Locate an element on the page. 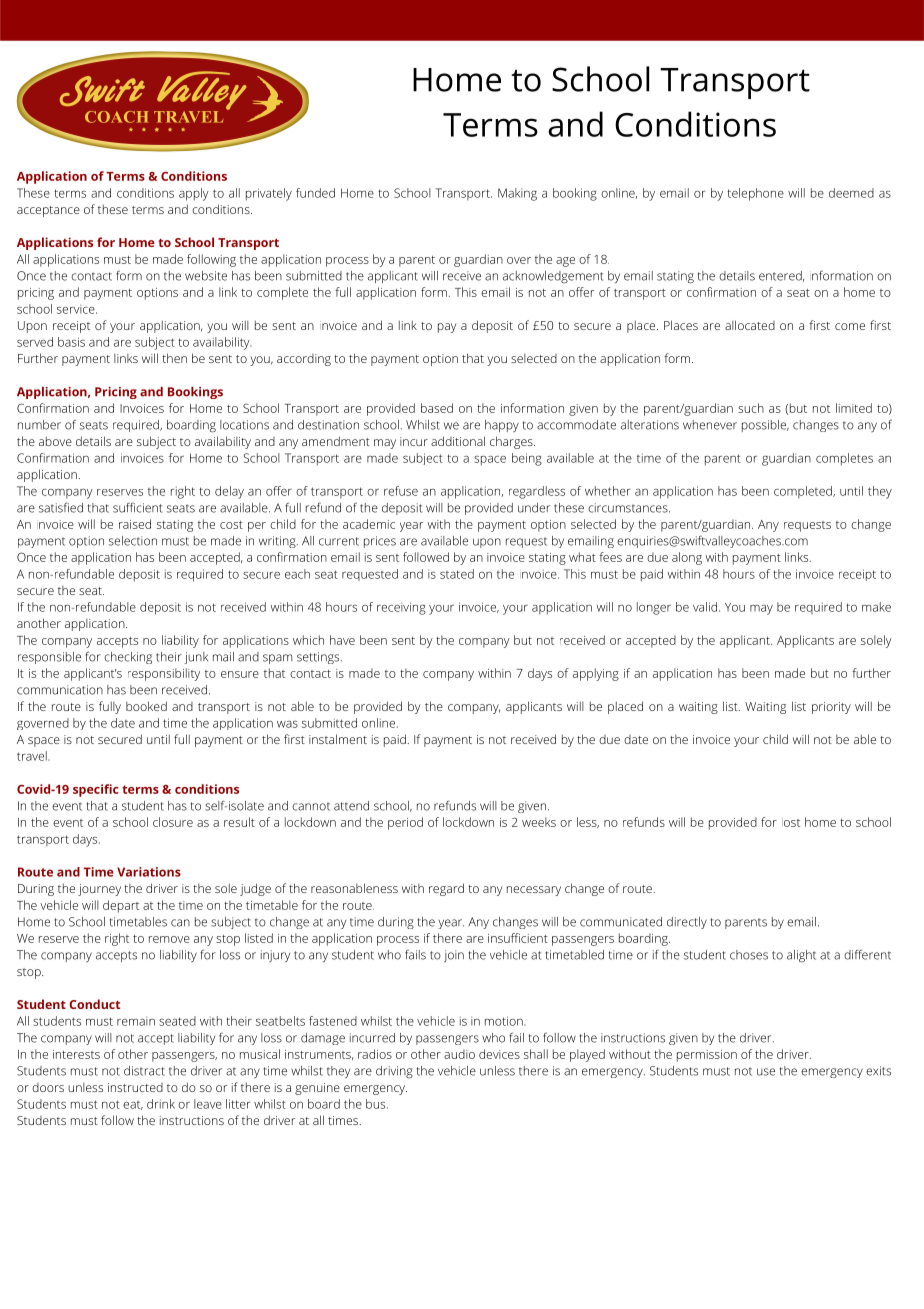 This page has width=924, height=1309. distract is located at coordinates (144, 1071).
